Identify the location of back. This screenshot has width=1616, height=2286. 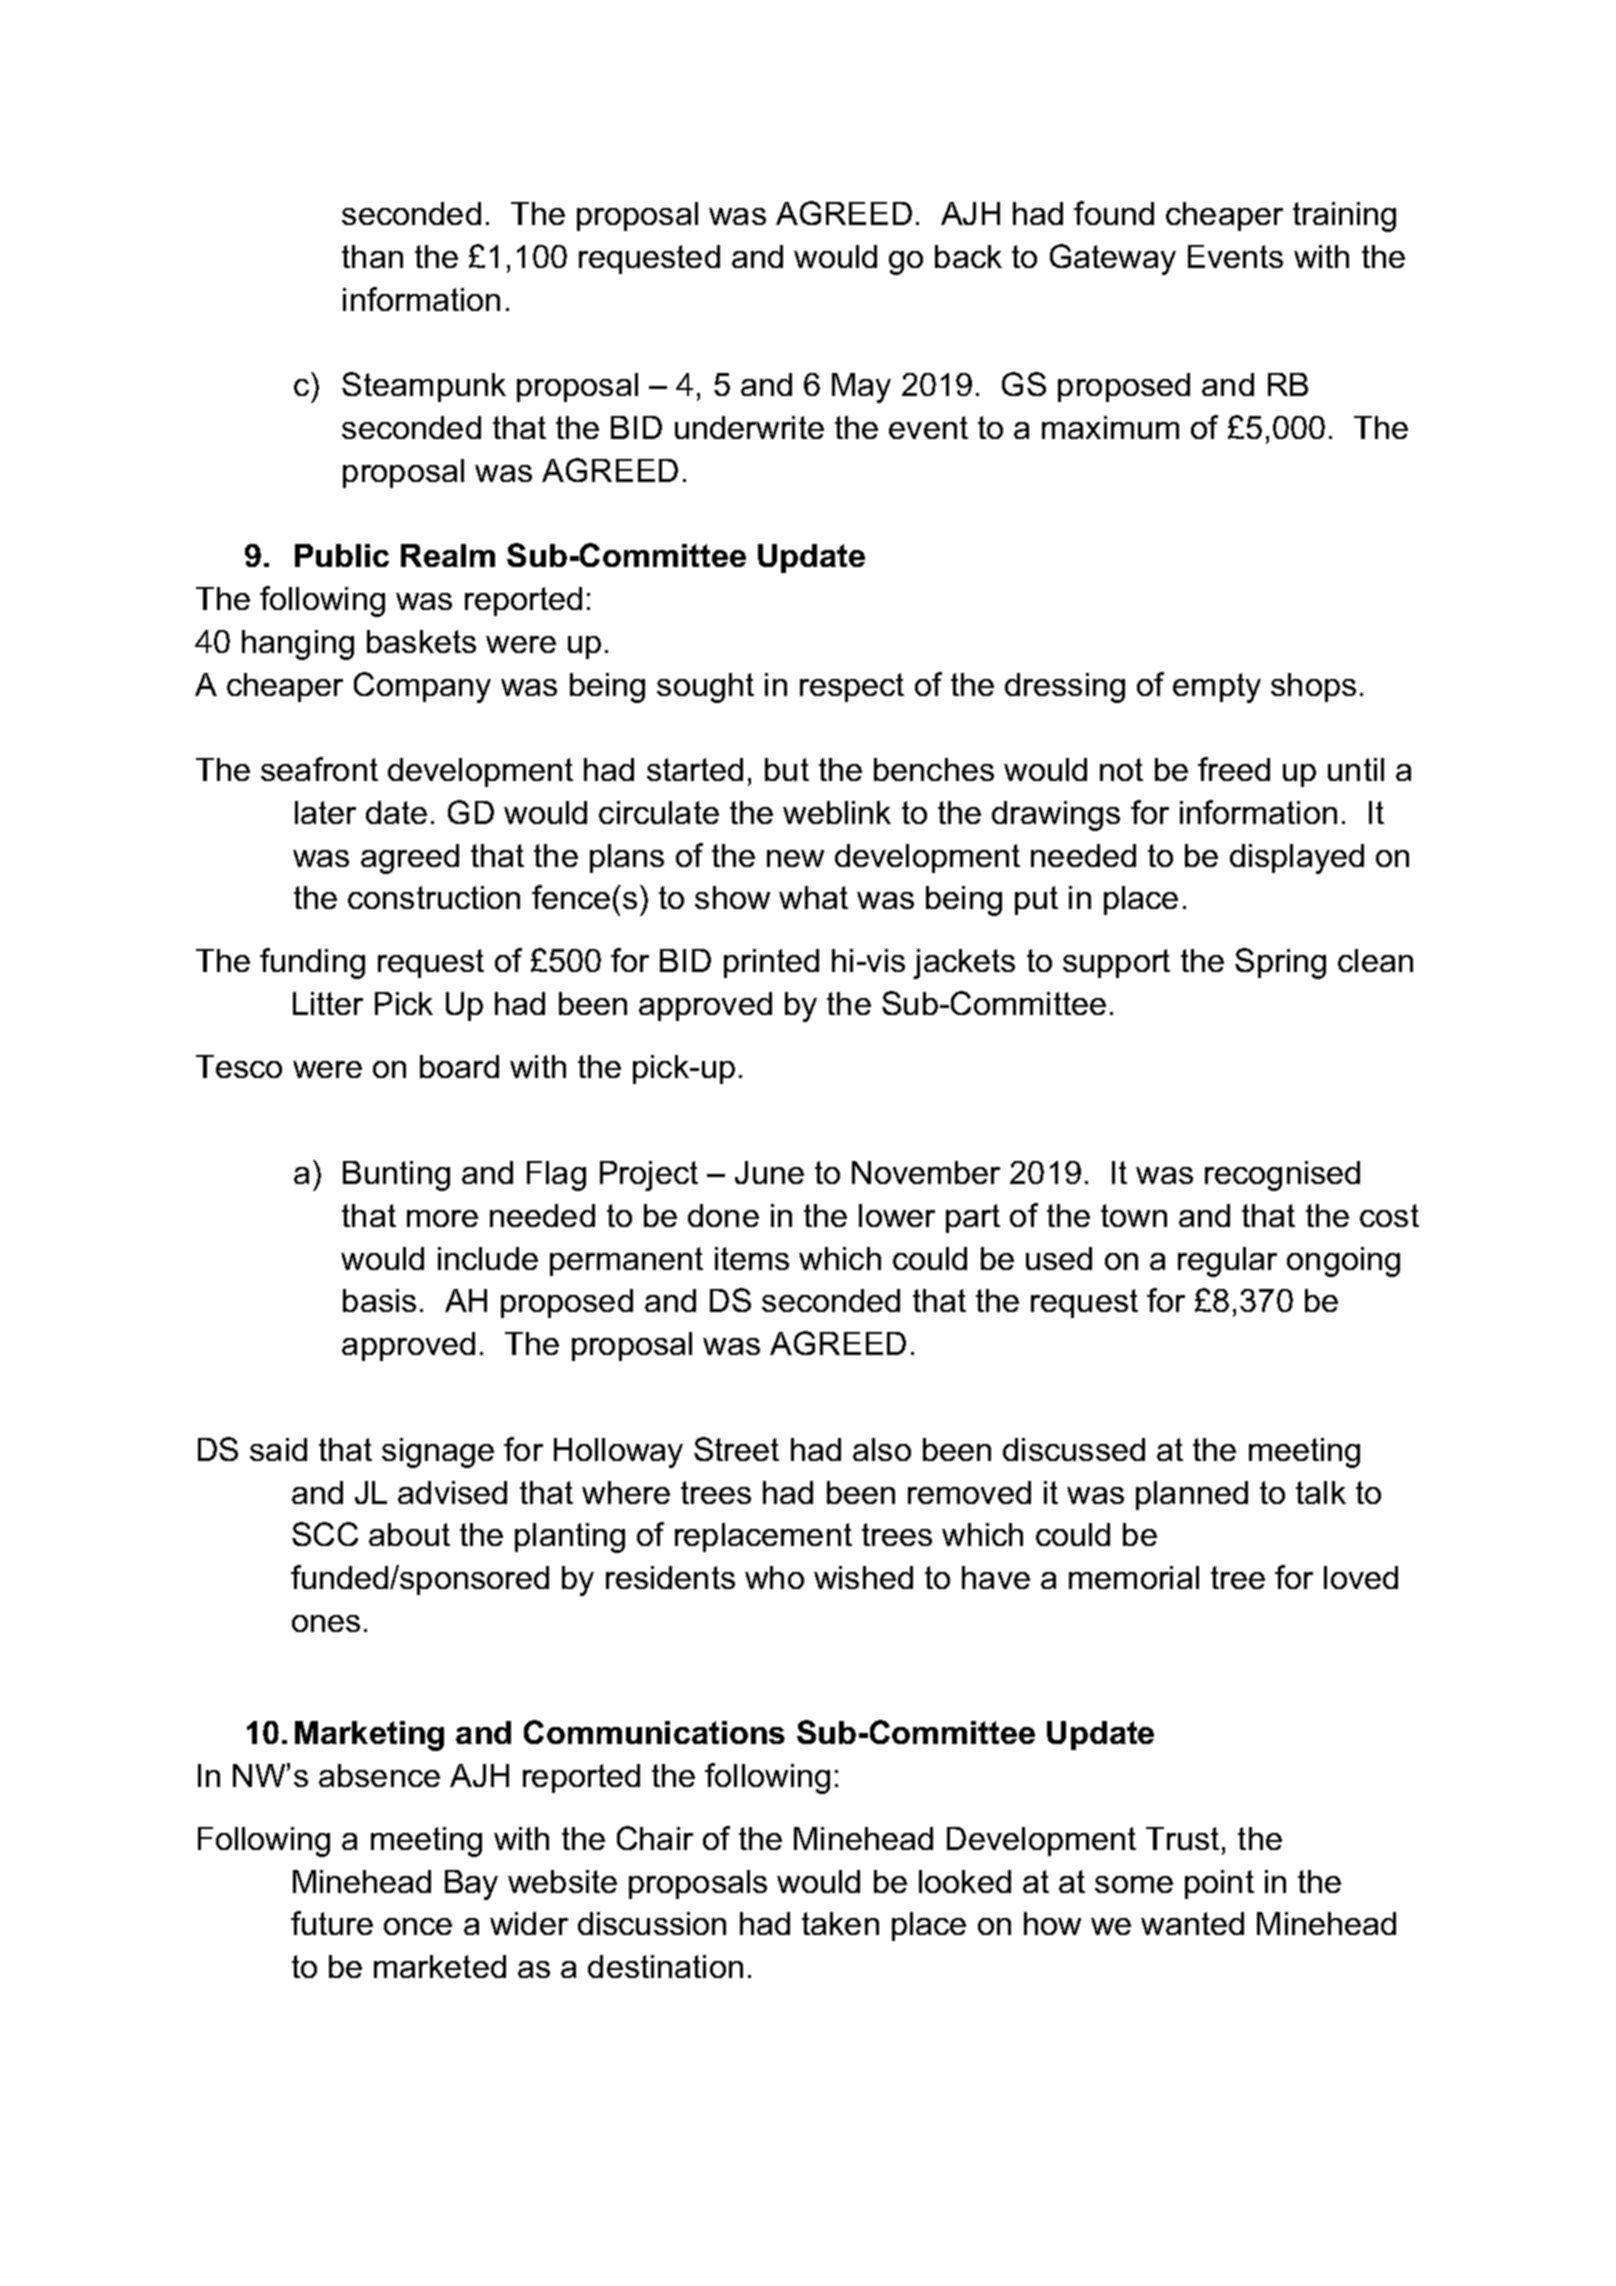
(968, 256).
